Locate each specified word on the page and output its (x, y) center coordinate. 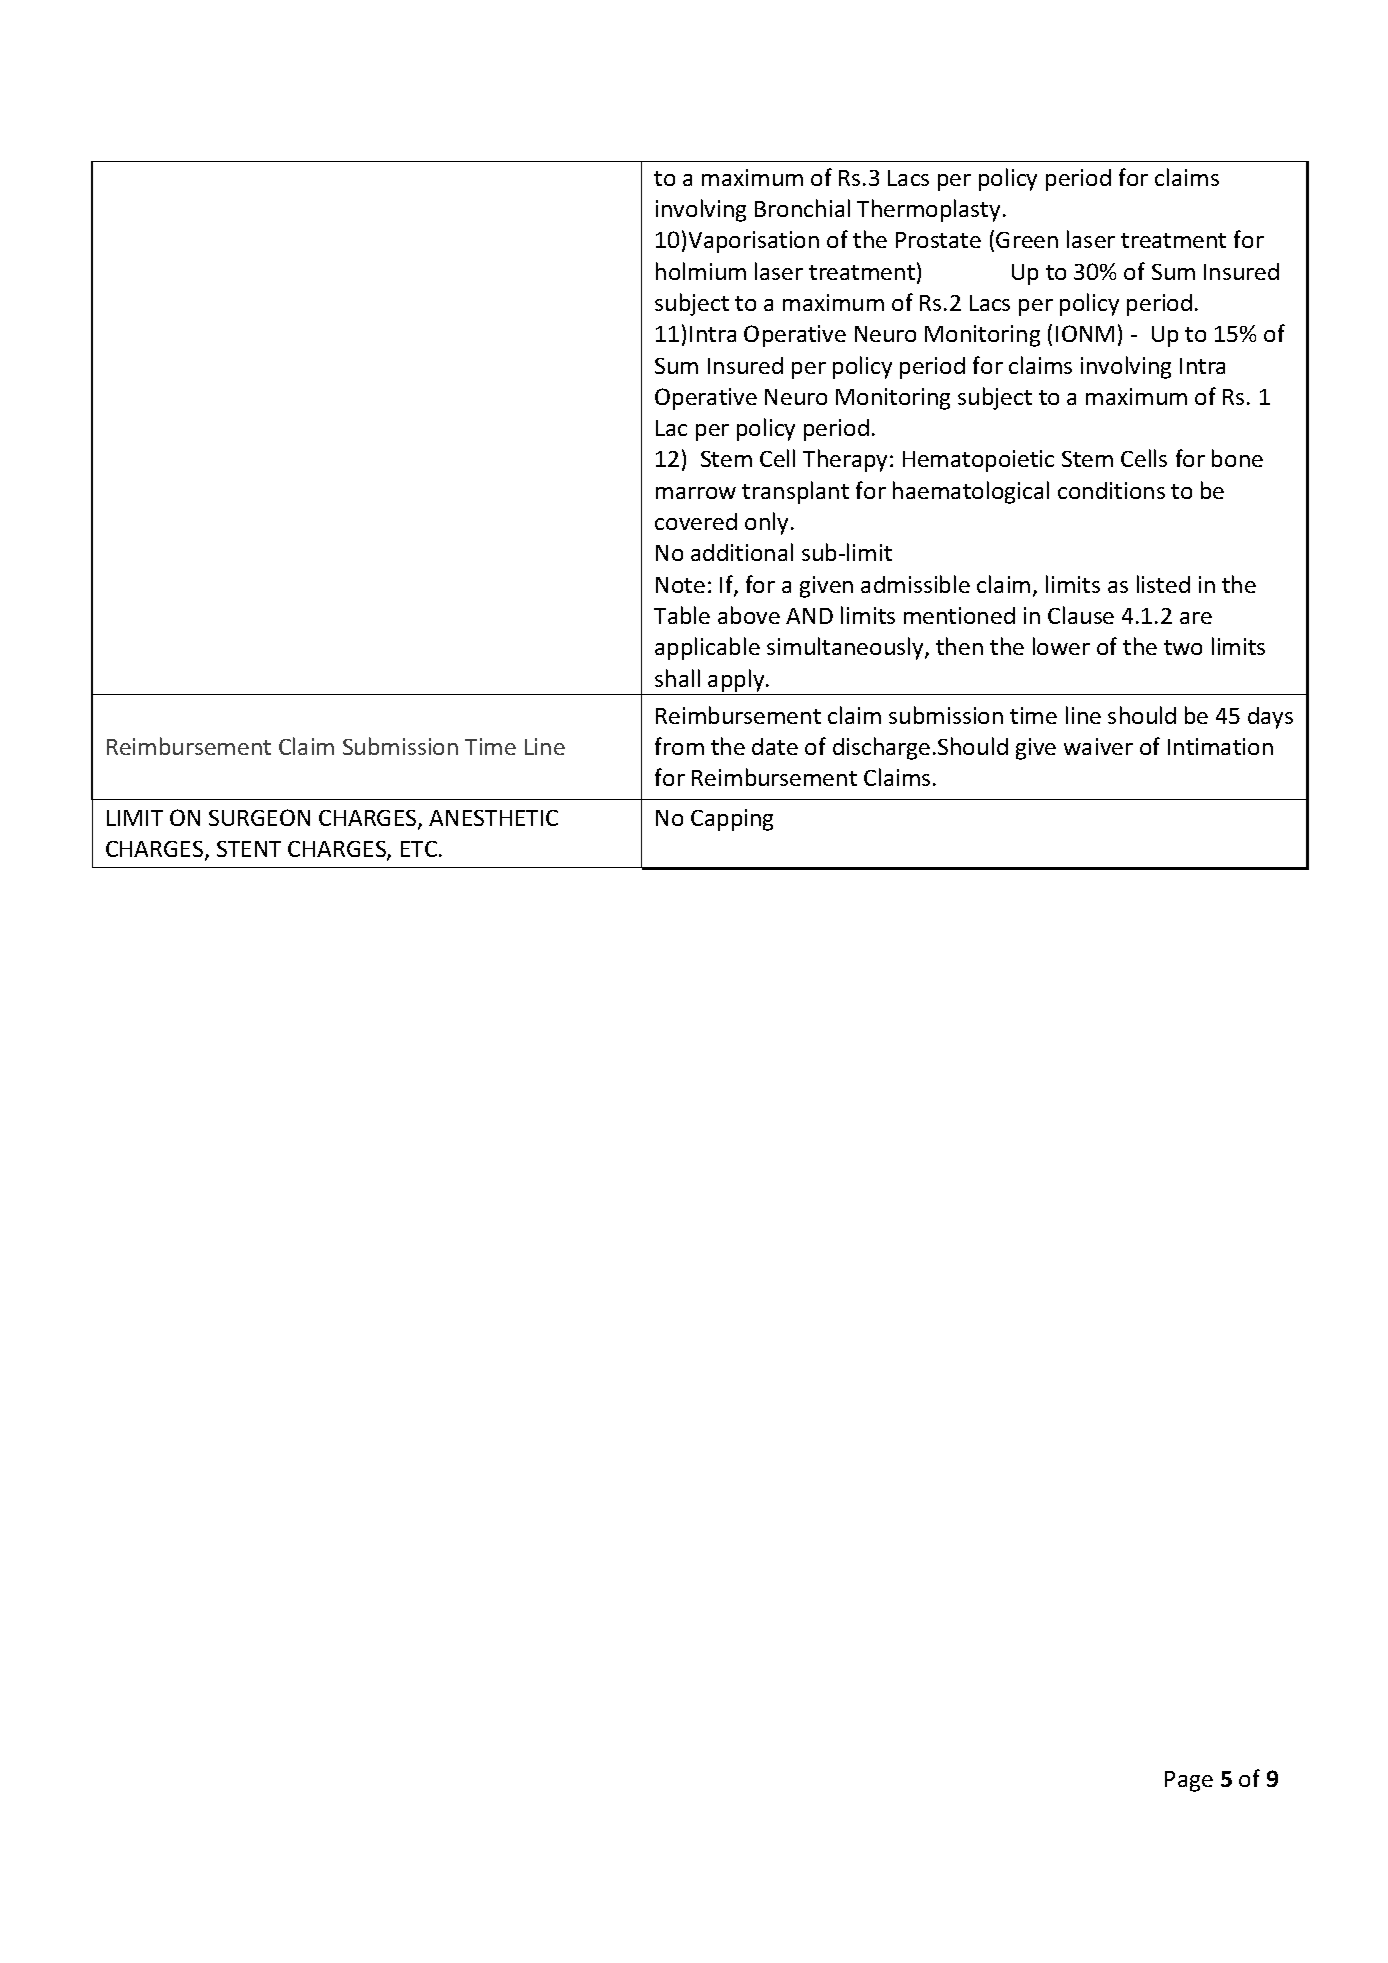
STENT (249, 849)
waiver (1098, 746)
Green (1027, 240)
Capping (732, 820)
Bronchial (802, 208)
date (775, 746)
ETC (420, 849)
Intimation (1220, 746)
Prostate (938, 240)
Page (1189, 1781)
